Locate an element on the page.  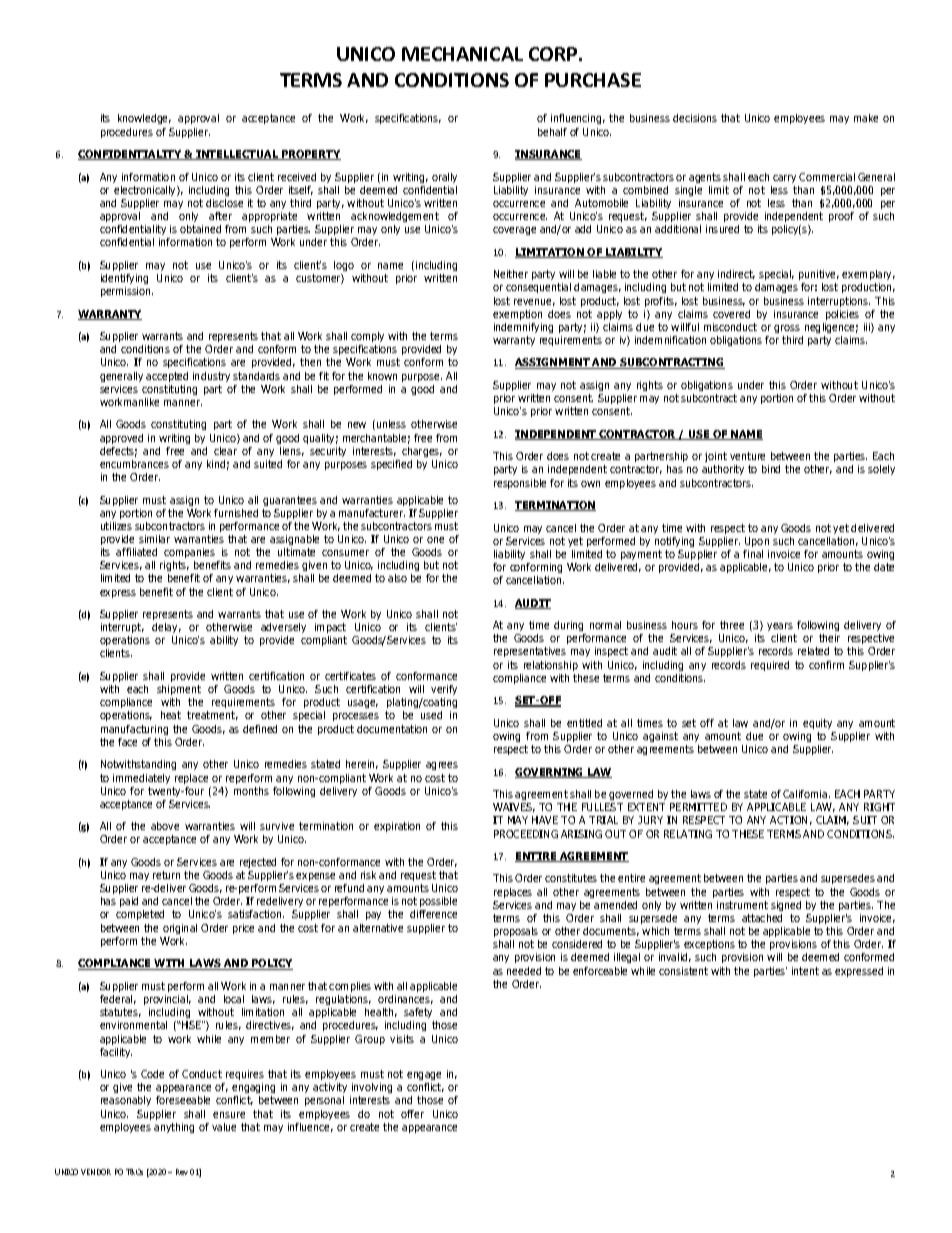
representatives is located at coordinates (530, 652).
